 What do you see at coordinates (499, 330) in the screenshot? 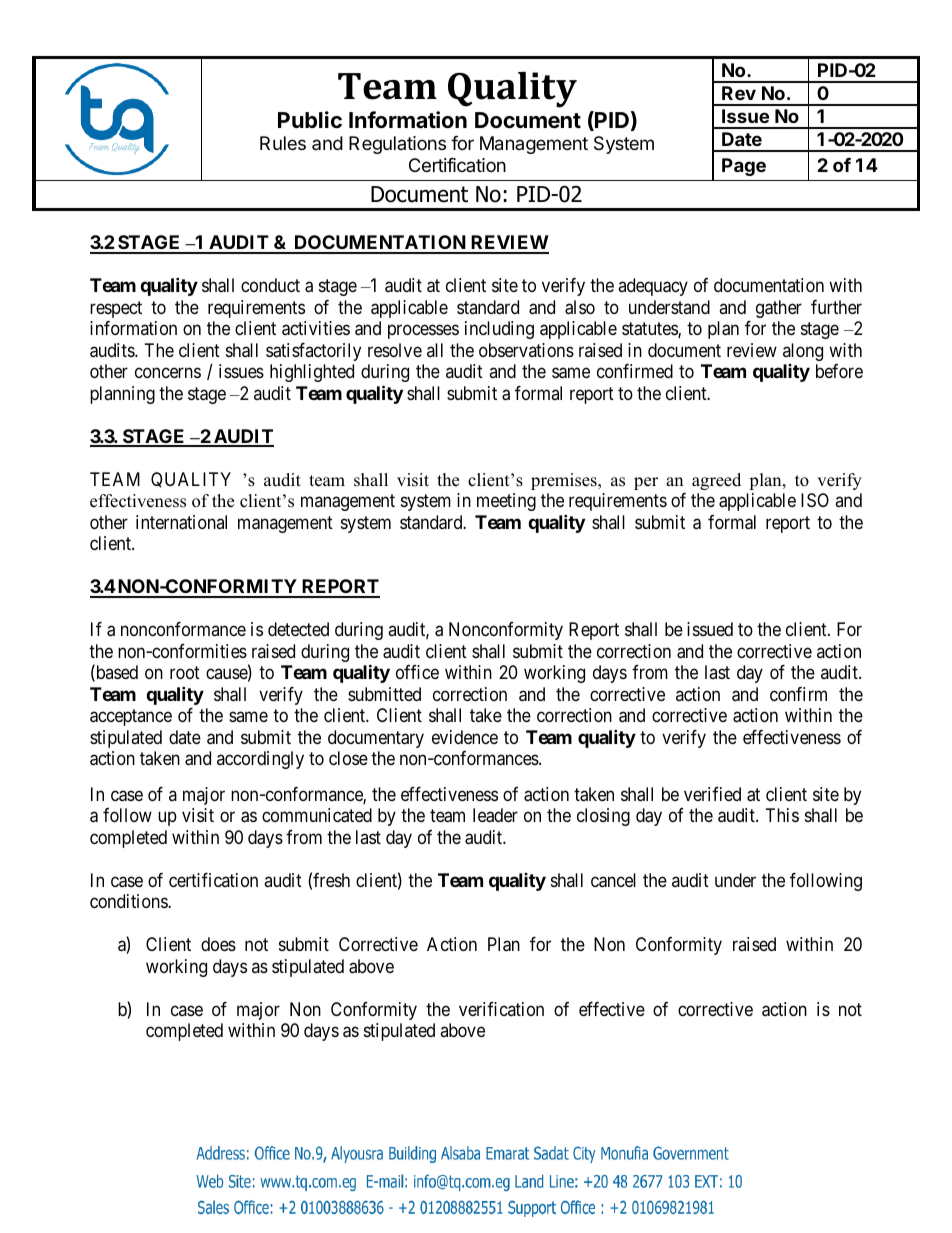
I see `including` at bounding box center [499, 330].
